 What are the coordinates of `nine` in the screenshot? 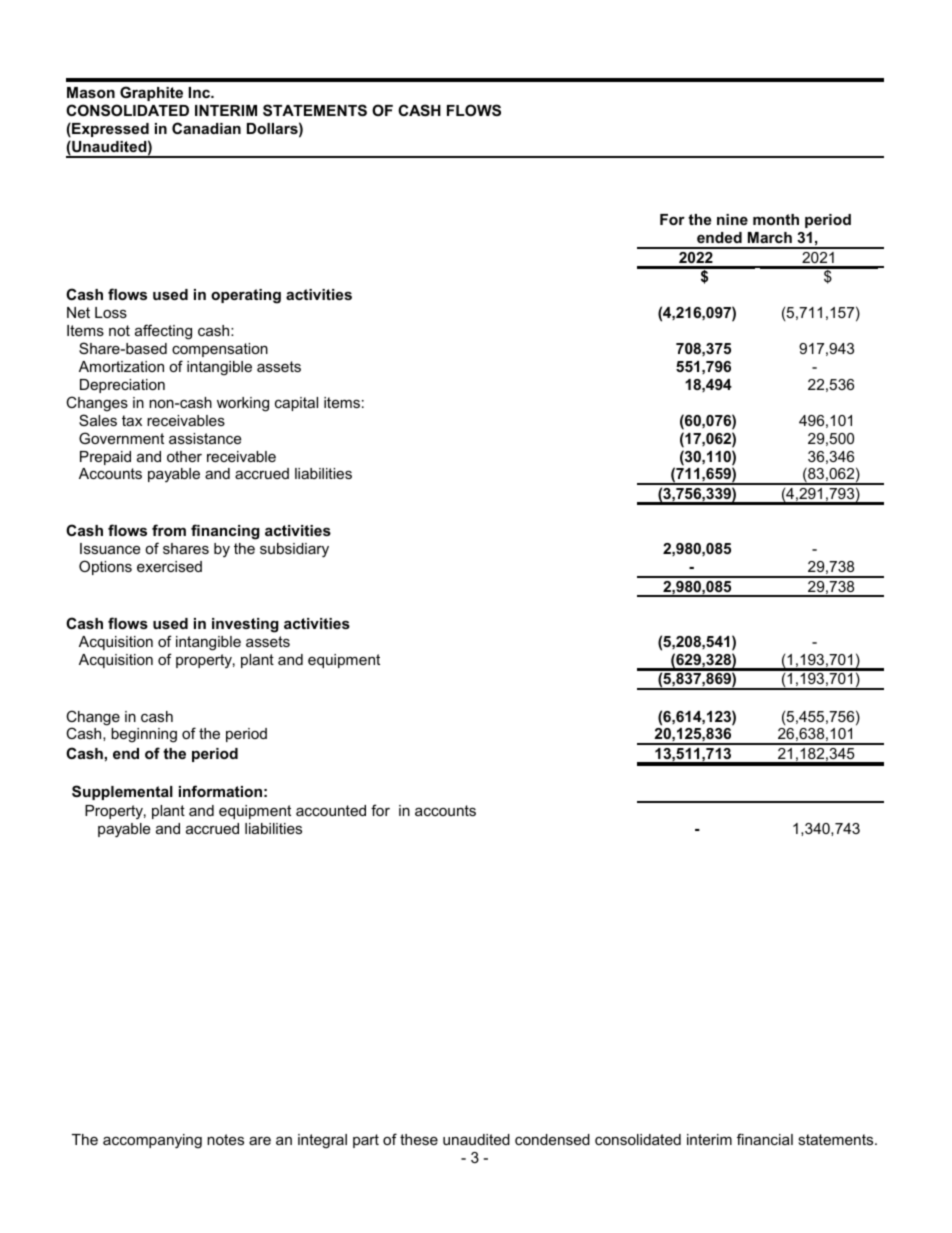 It's located at (732, 219).
